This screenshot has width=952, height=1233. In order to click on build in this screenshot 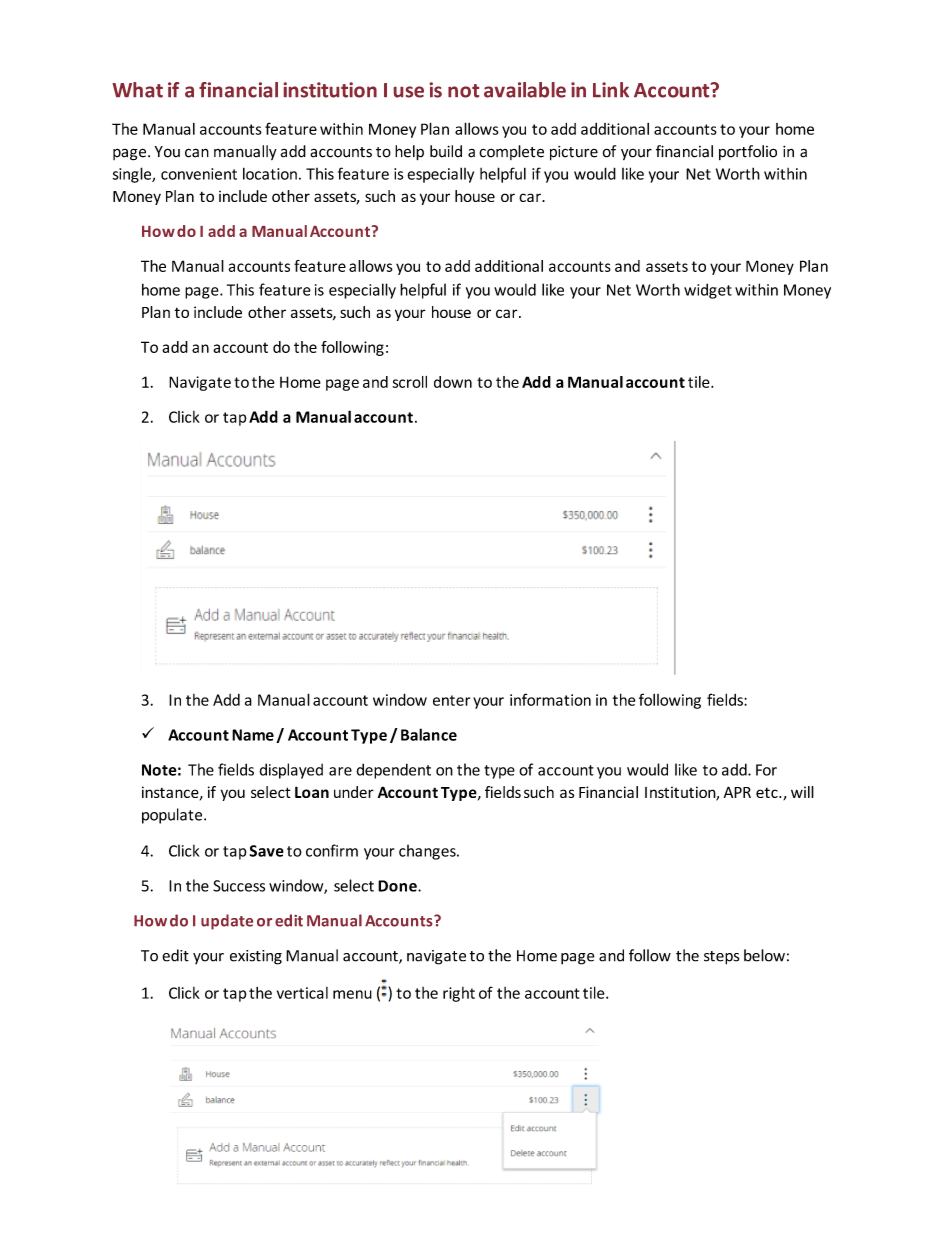, I will do `click(446, 151)`.
